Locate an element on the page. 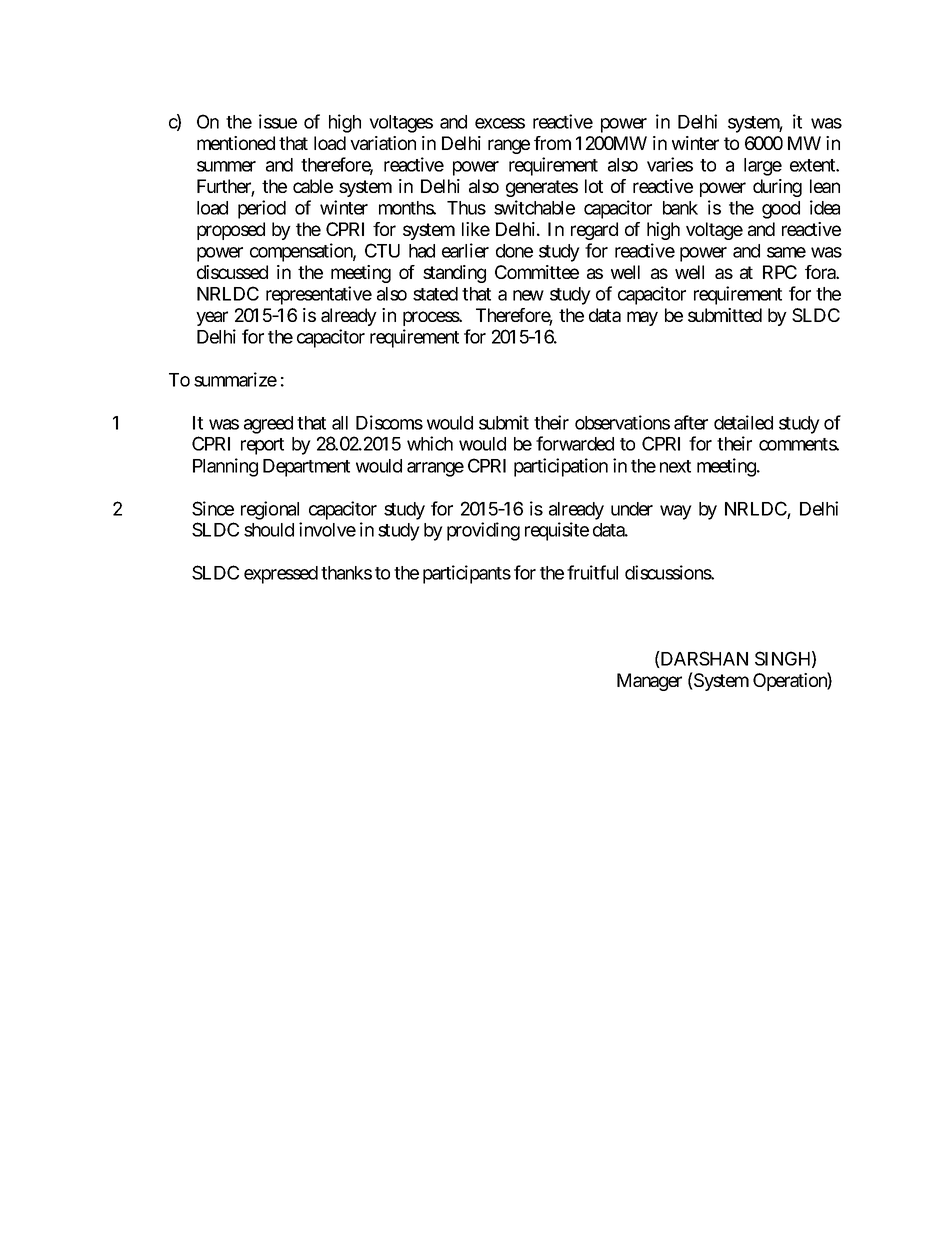 The width and height of the document is (952, 1233). fruitful is located at coordinates (592, 572).
